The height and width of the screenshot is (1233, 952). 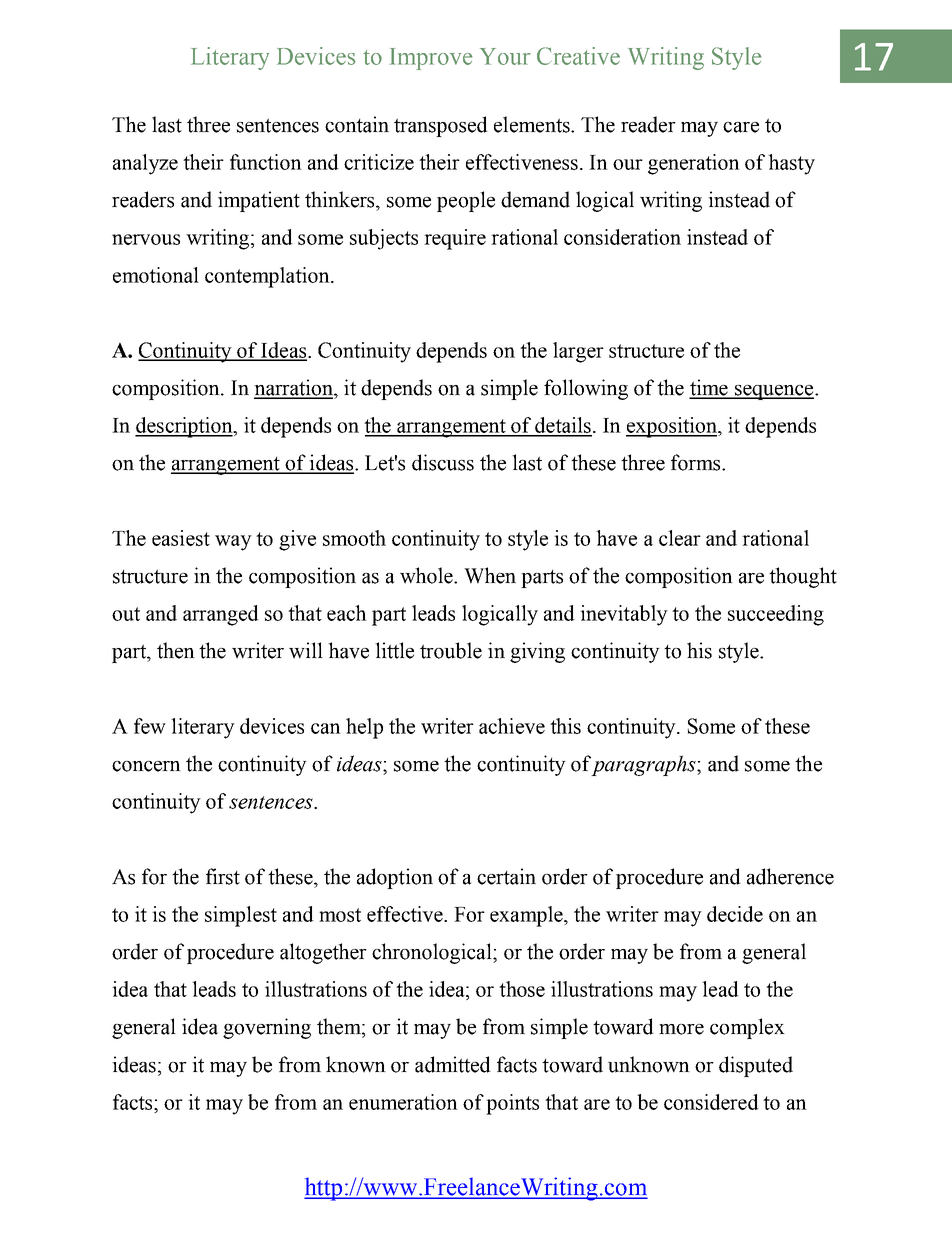 I want to click on time, so click(x=709, y=388).
